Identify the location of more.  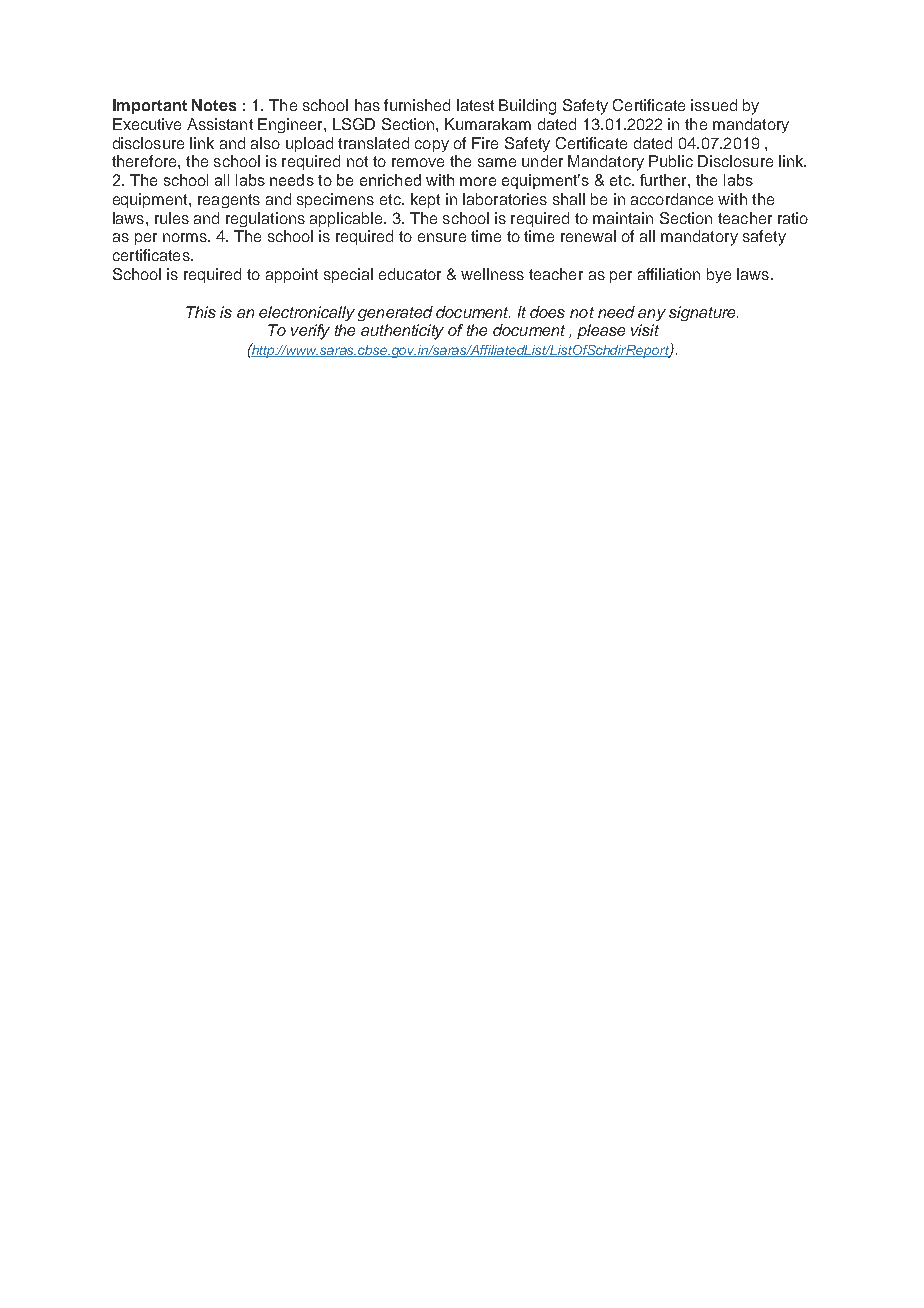
(478, 181).
